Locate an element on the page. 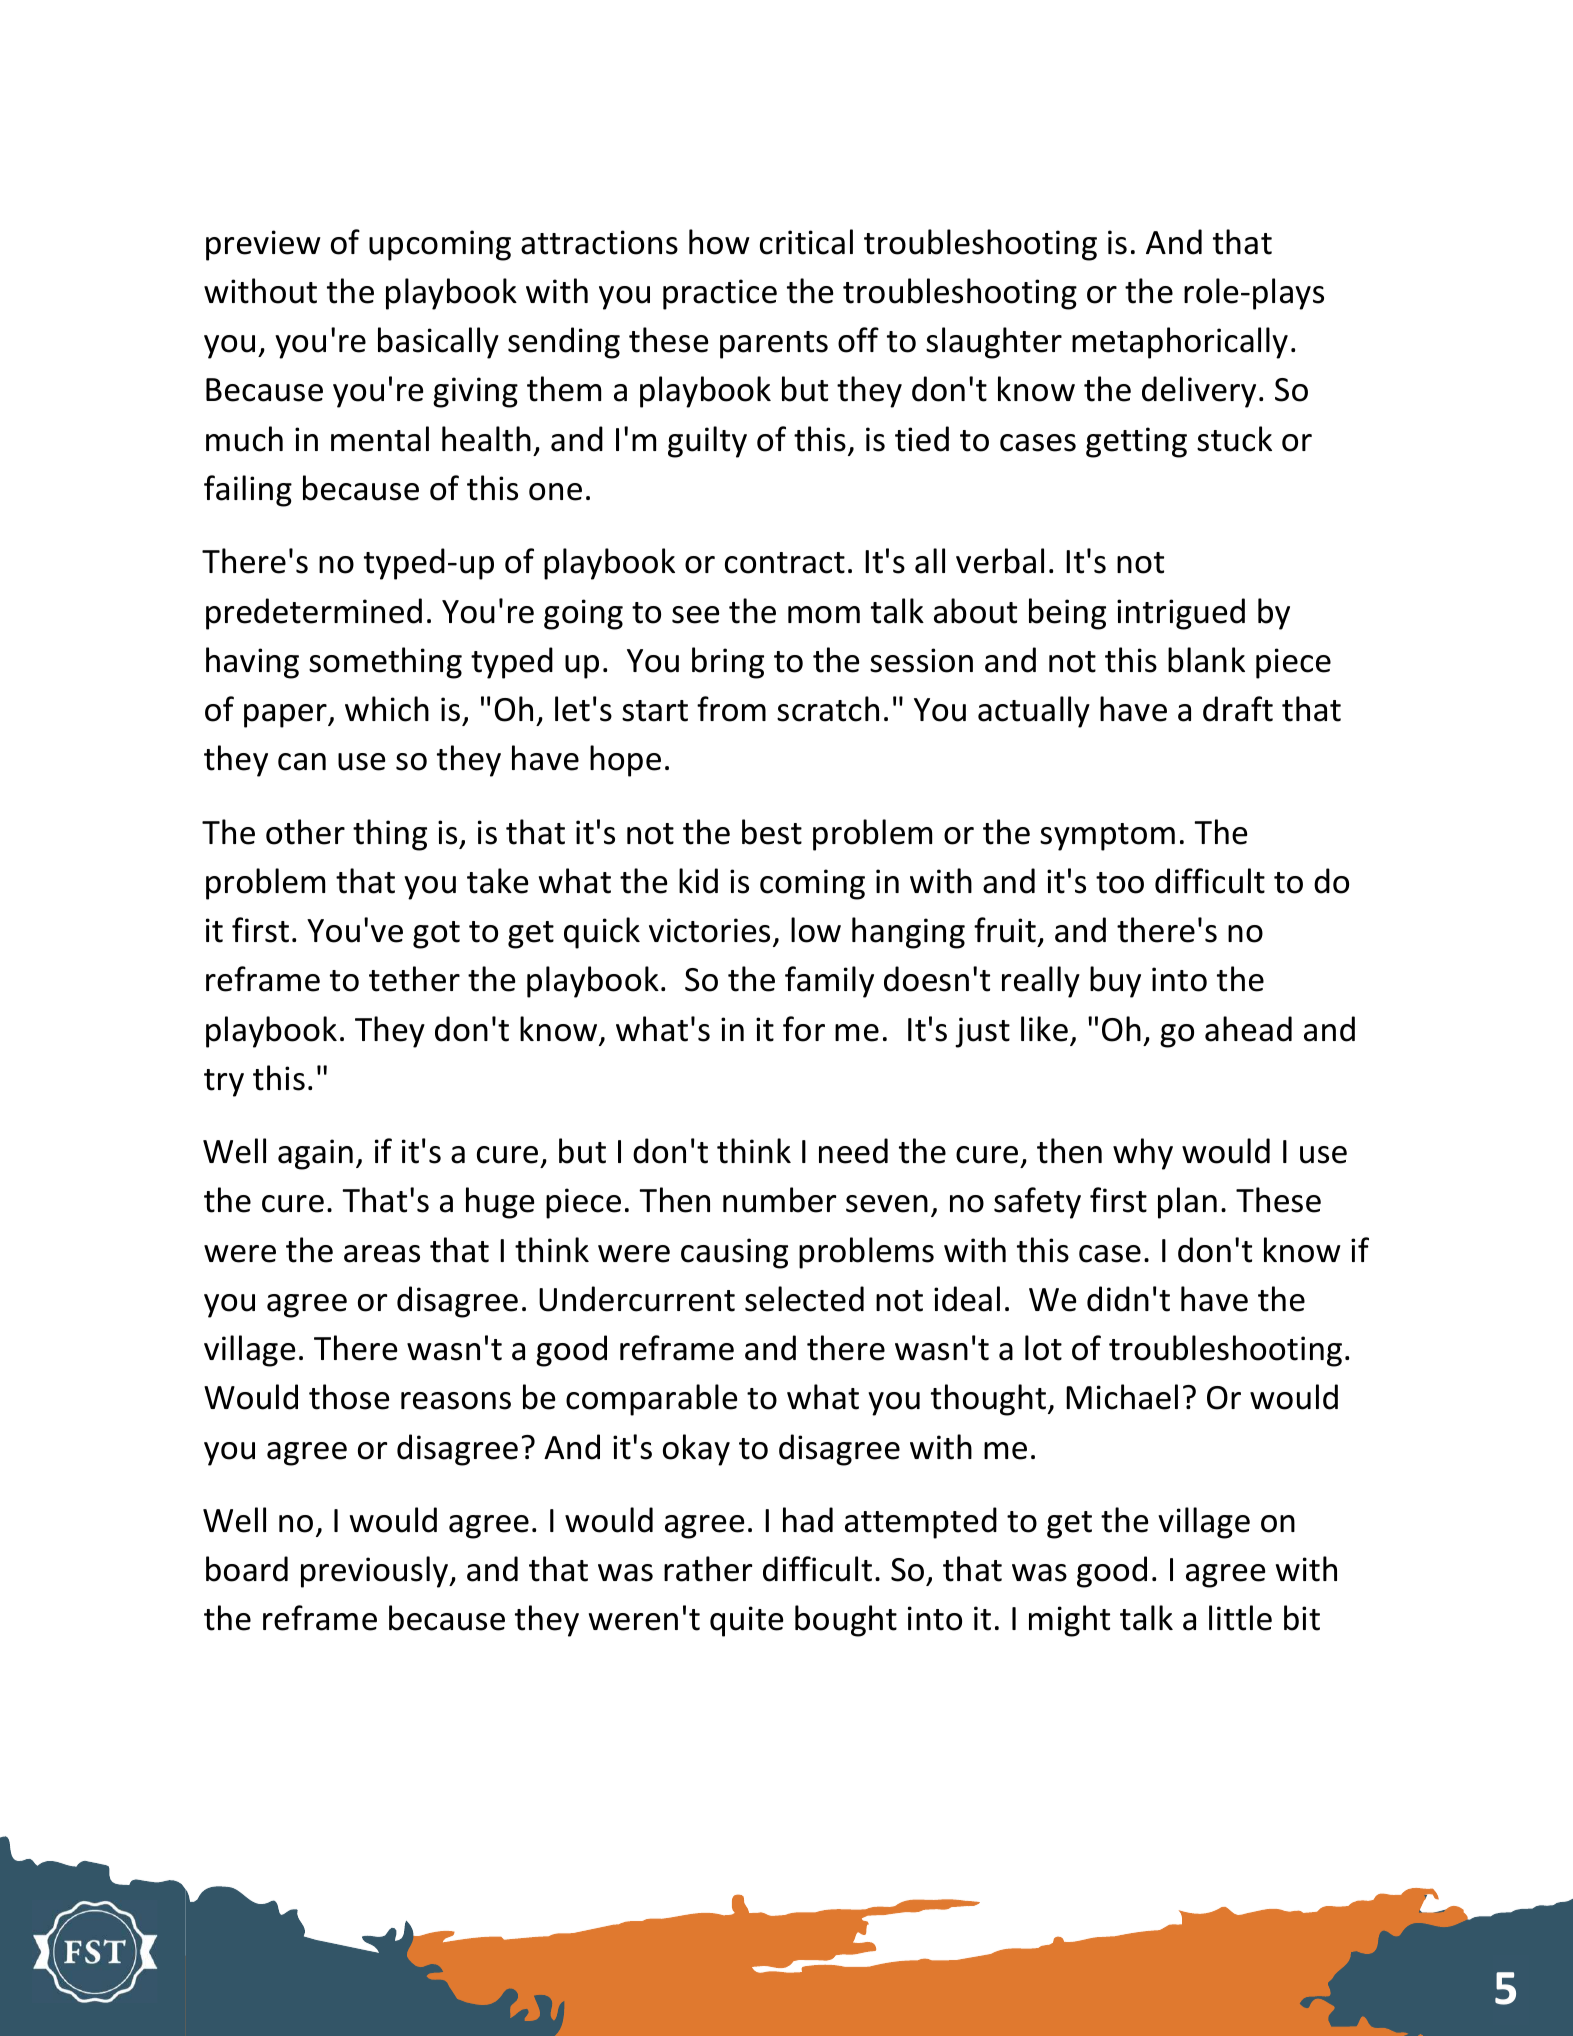 The image size is (1573, 2036). metaphorically is located at coordinates (1180, 343).
